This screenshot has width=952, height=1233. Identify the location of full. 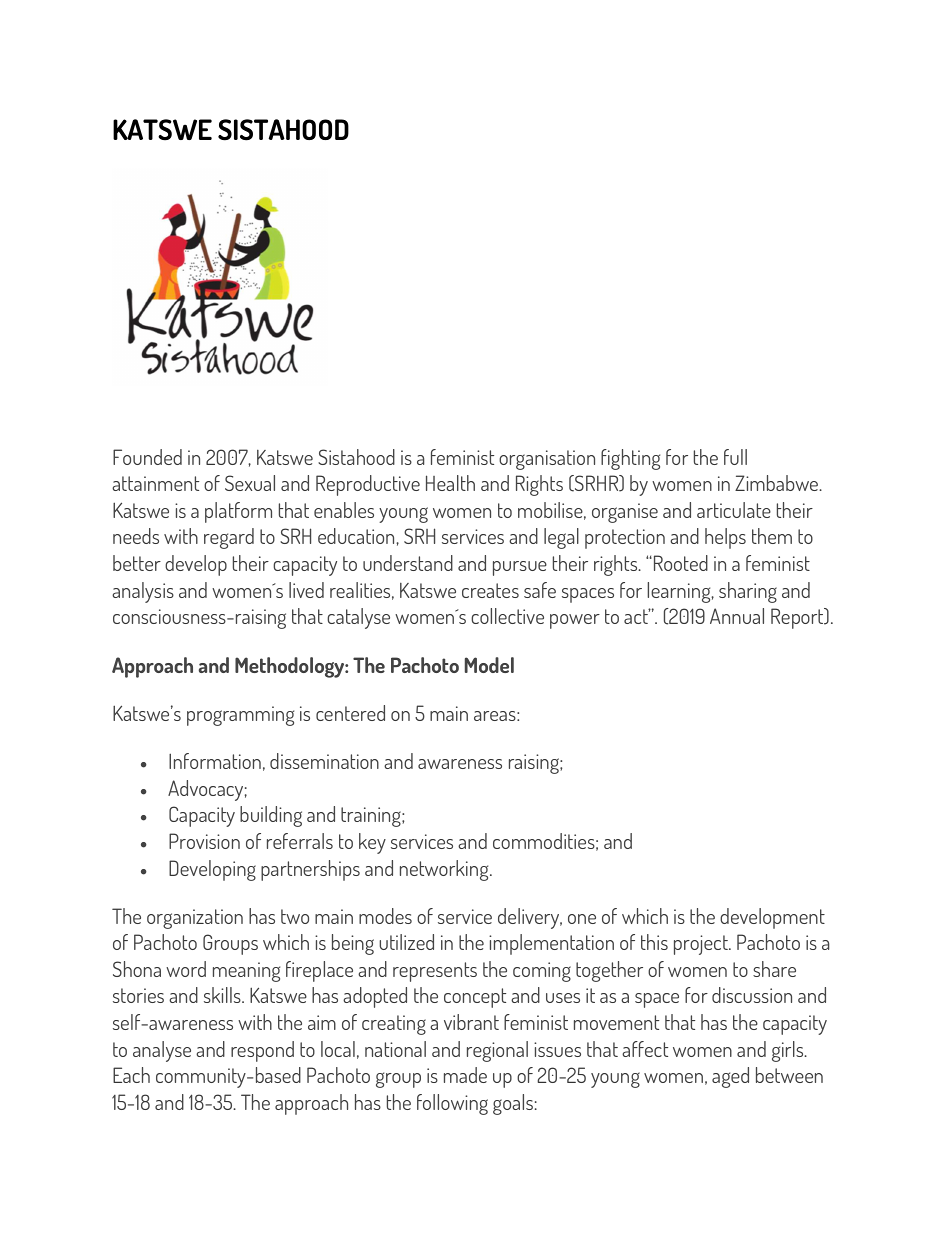
(735, 457).
